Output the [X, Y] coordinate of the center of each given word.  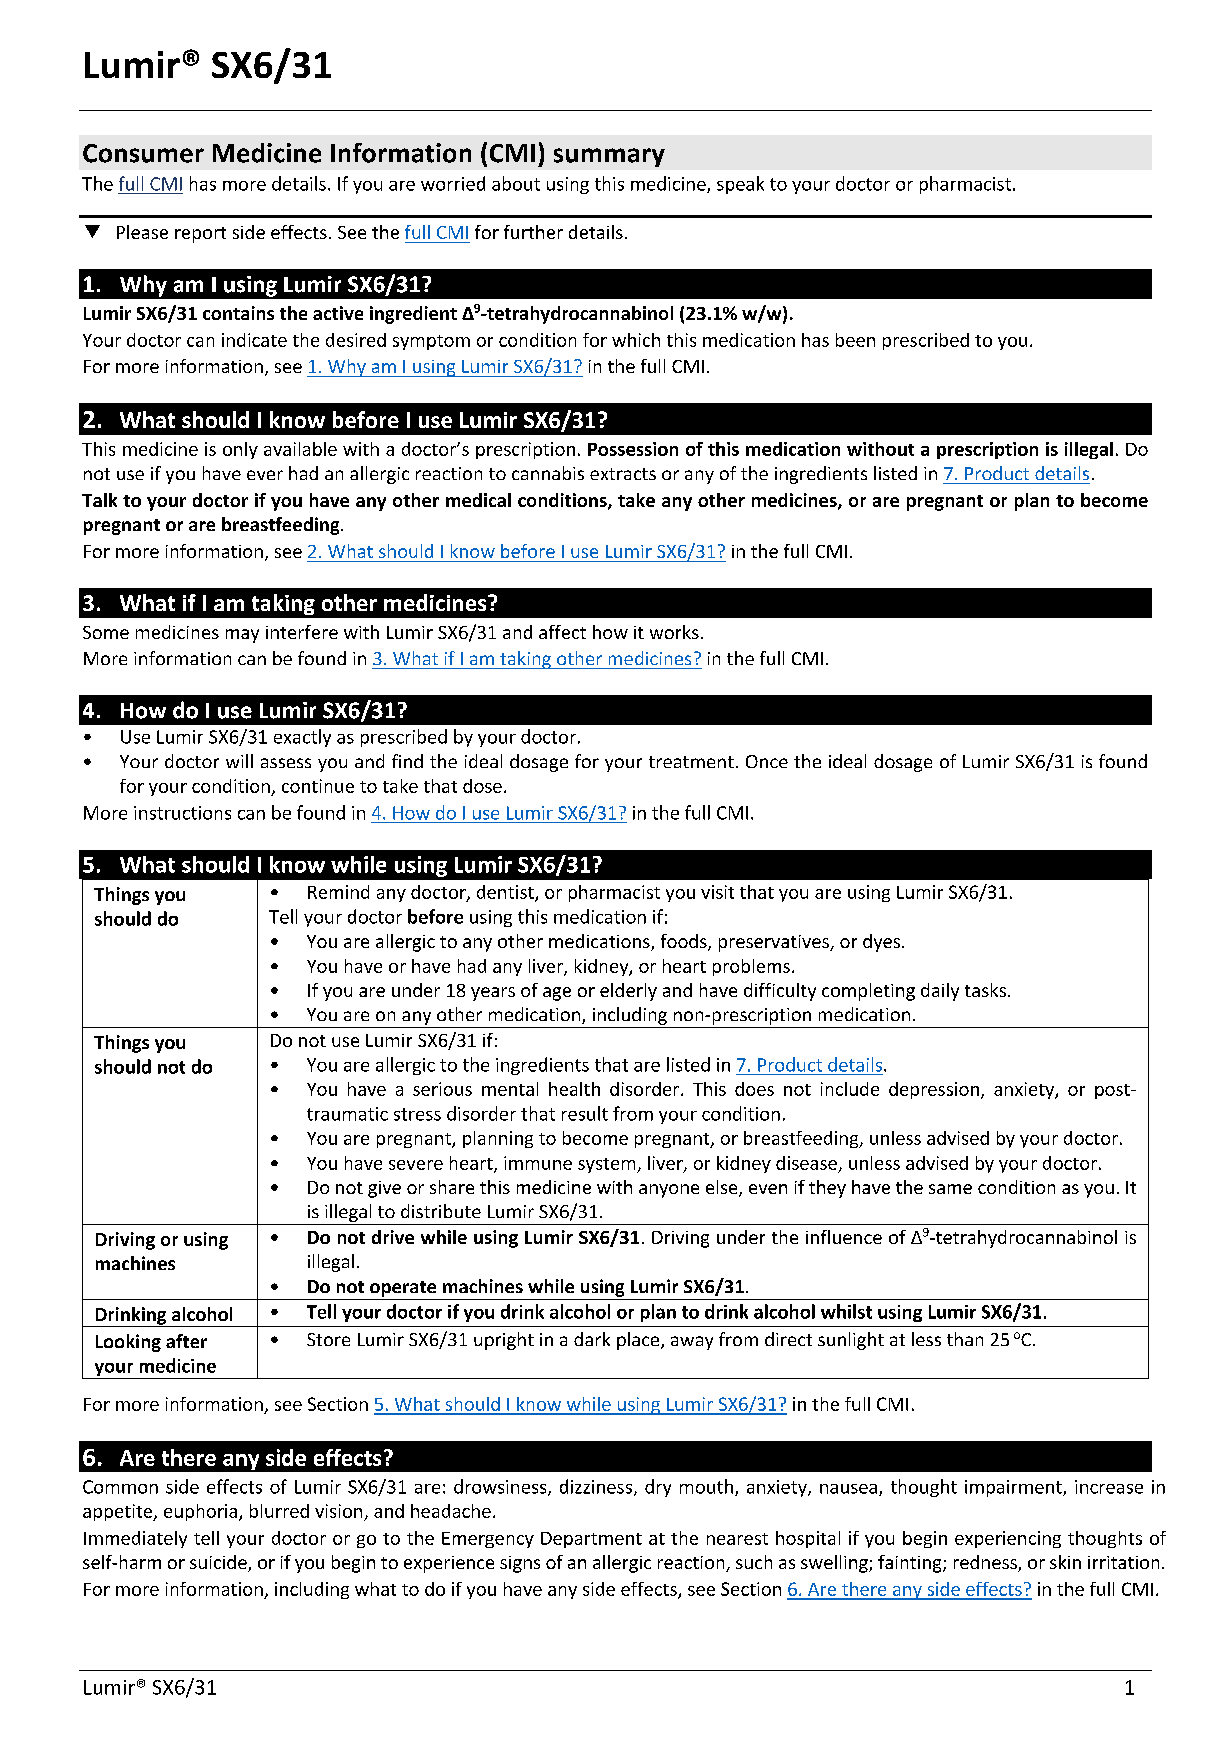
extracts [623, 474]
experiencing [1008, 1539]
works [674, 632]
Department [591, 1540]
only [240, 450]
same [950, 1189]
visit [717, 892]
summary [609, 157]
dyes [883, 943]
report [200, 235]
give [384, 1189]
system [608, 1165]
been [855, 340]
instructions [182, 813]
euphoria [202, 1512]
